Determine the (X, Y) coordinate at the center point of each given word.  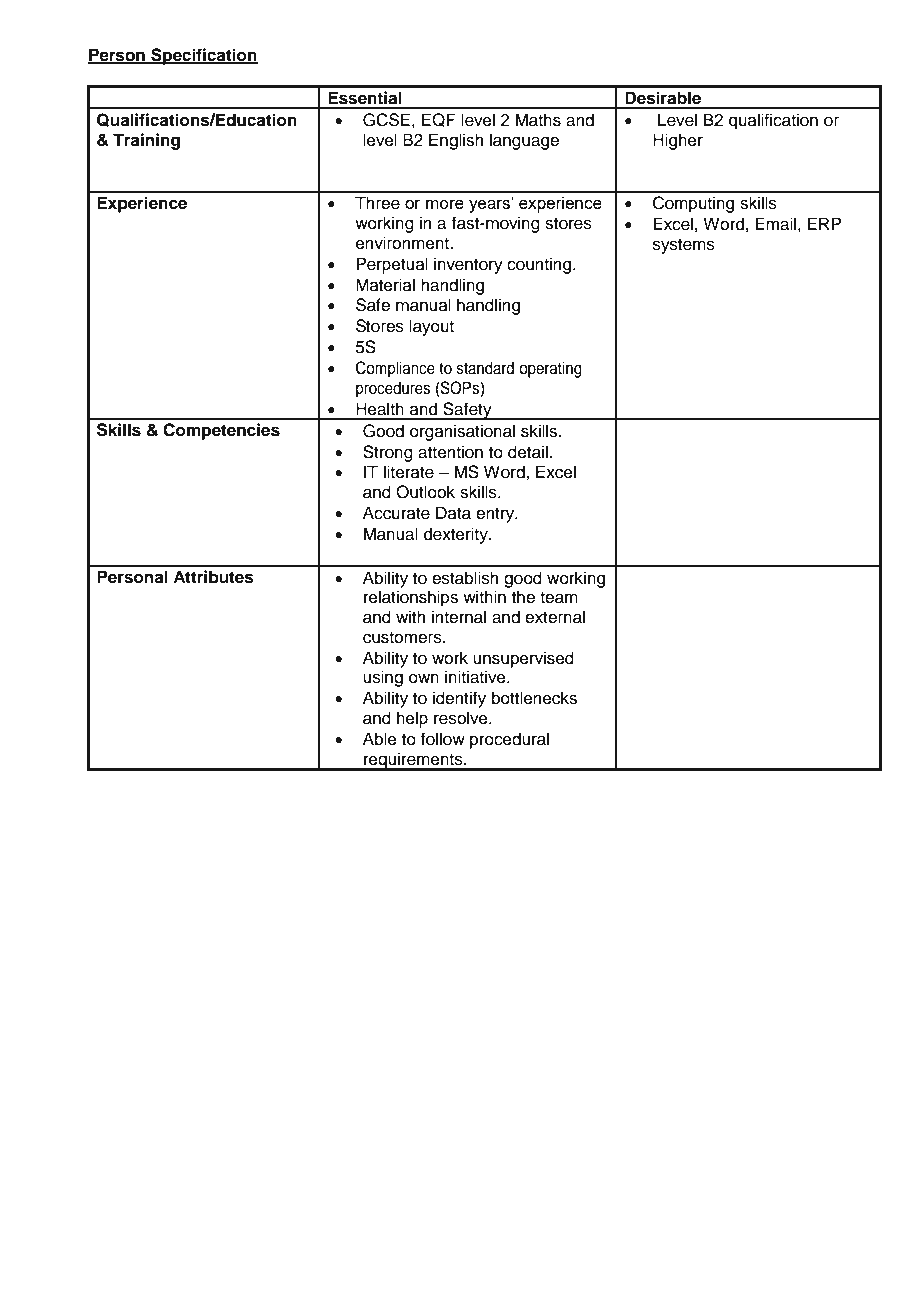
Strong (388, 453)
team (559, 598)
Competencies (221, 431)
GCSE (386, 120)
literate (409, 472)
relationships (411, 598)
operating (550, 369)
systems (684, 246)
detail (528, 452)
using (383, 678)
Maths (538, 120)
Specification (203, 56)
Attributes (213, 577)
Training (146, 141)
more (445, 204)
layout (431, 327)
